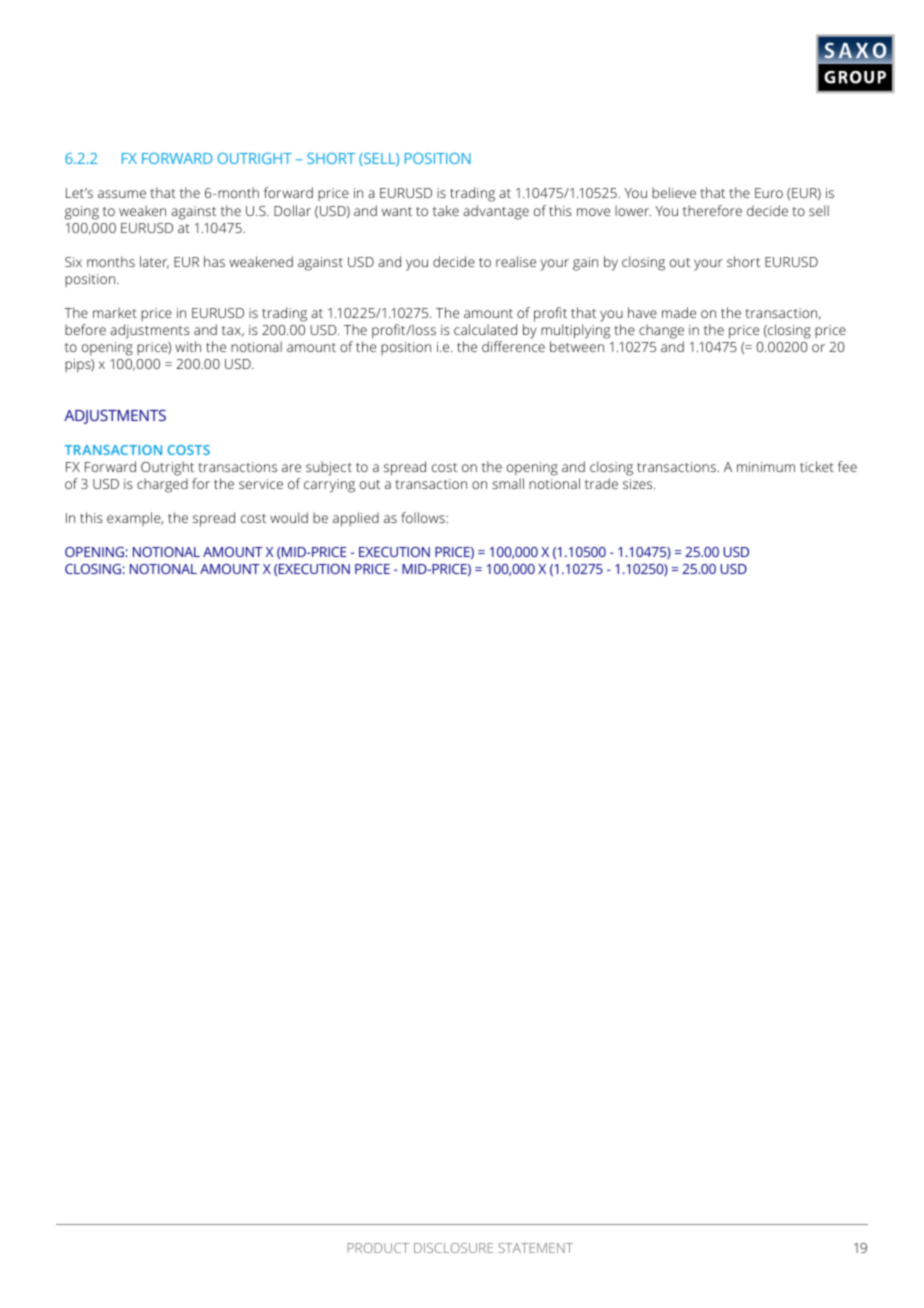  Describe the element at coordinates (378, 1248) in the screenshot. I see `PRODUCT` at that location.
